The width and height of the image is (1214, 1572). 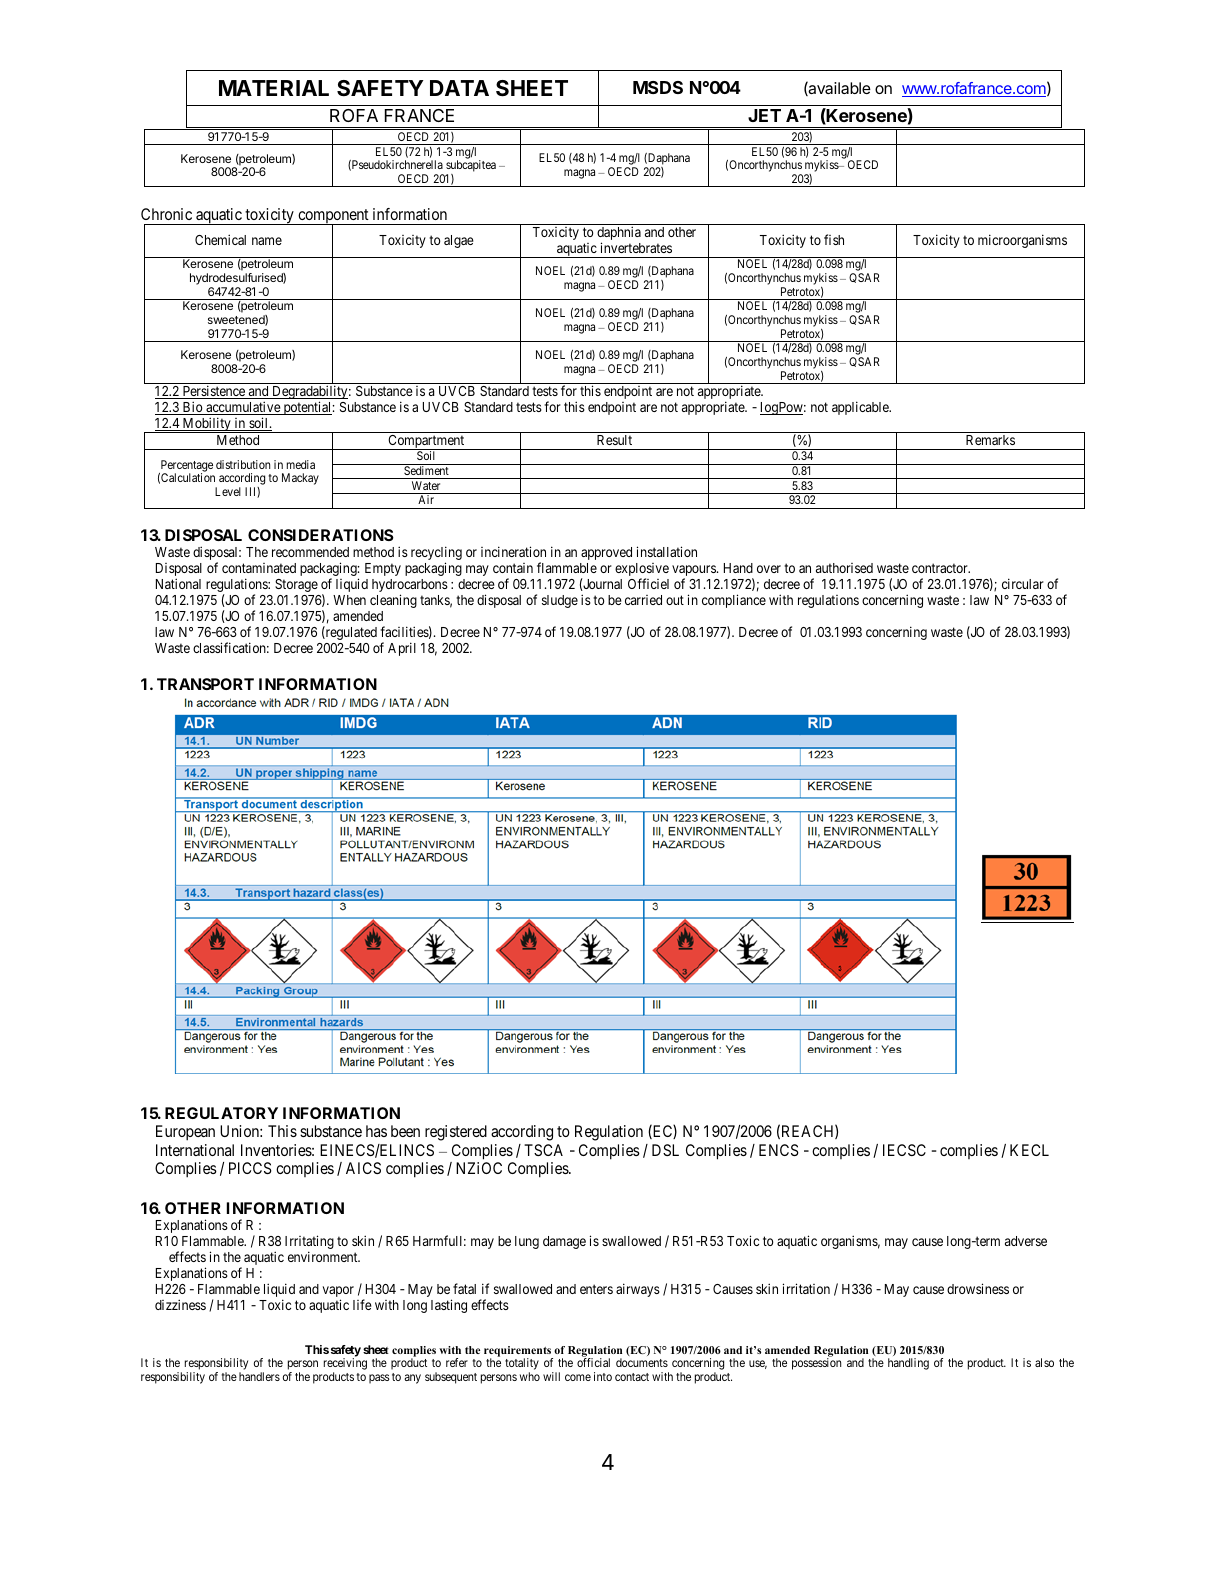 What do you see at coordinates (1026, 1241) in the image?
I see `adverse` at bounding box center [1026, 1241].
